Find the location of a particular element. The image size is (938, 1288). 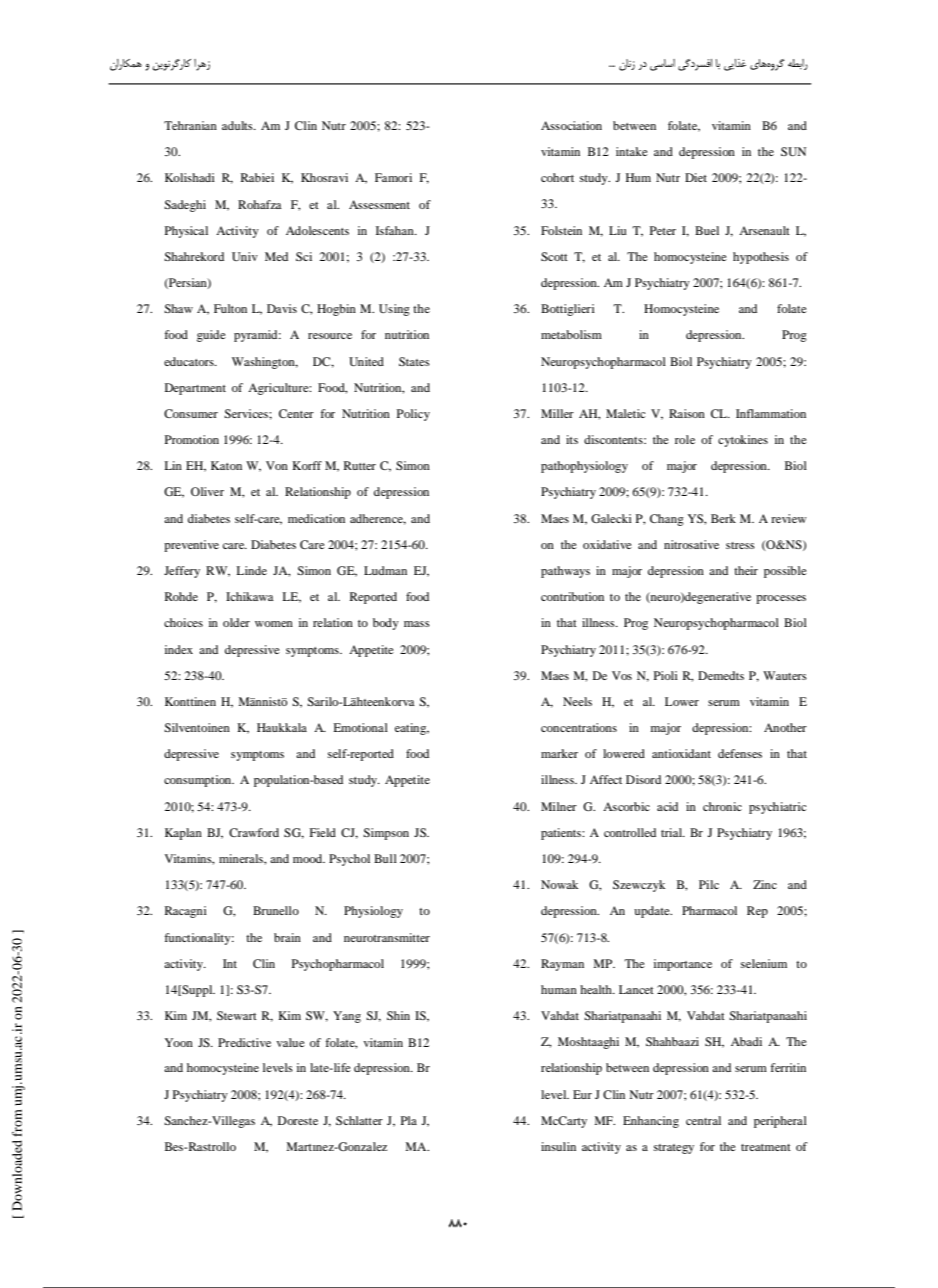

Diet is located at coordinates (696, 177).
